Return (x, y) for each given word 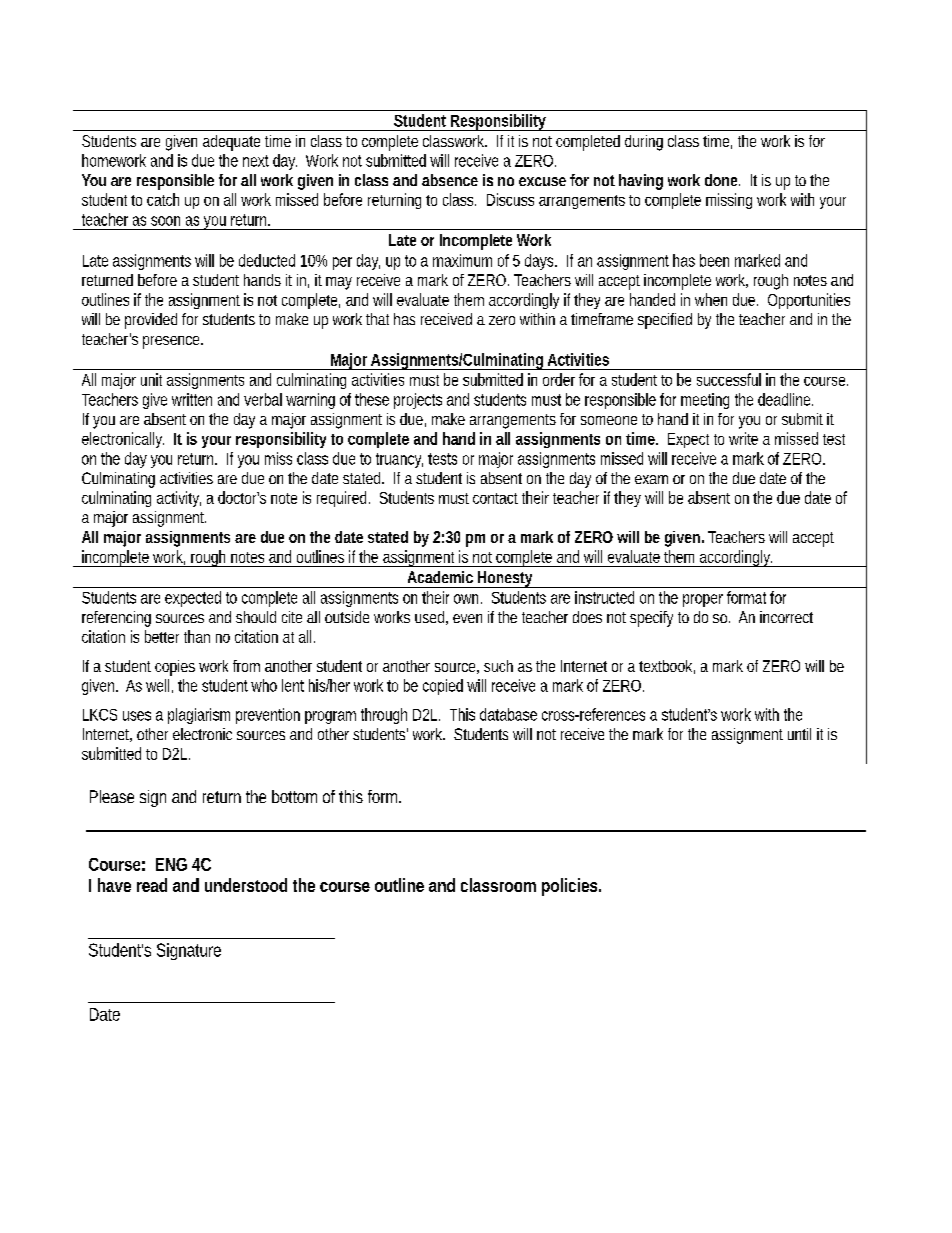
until (799, 734)
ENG (171, 864)
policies (571, 887)
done (722, 180)
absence (450, 180)
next (256, 161)
